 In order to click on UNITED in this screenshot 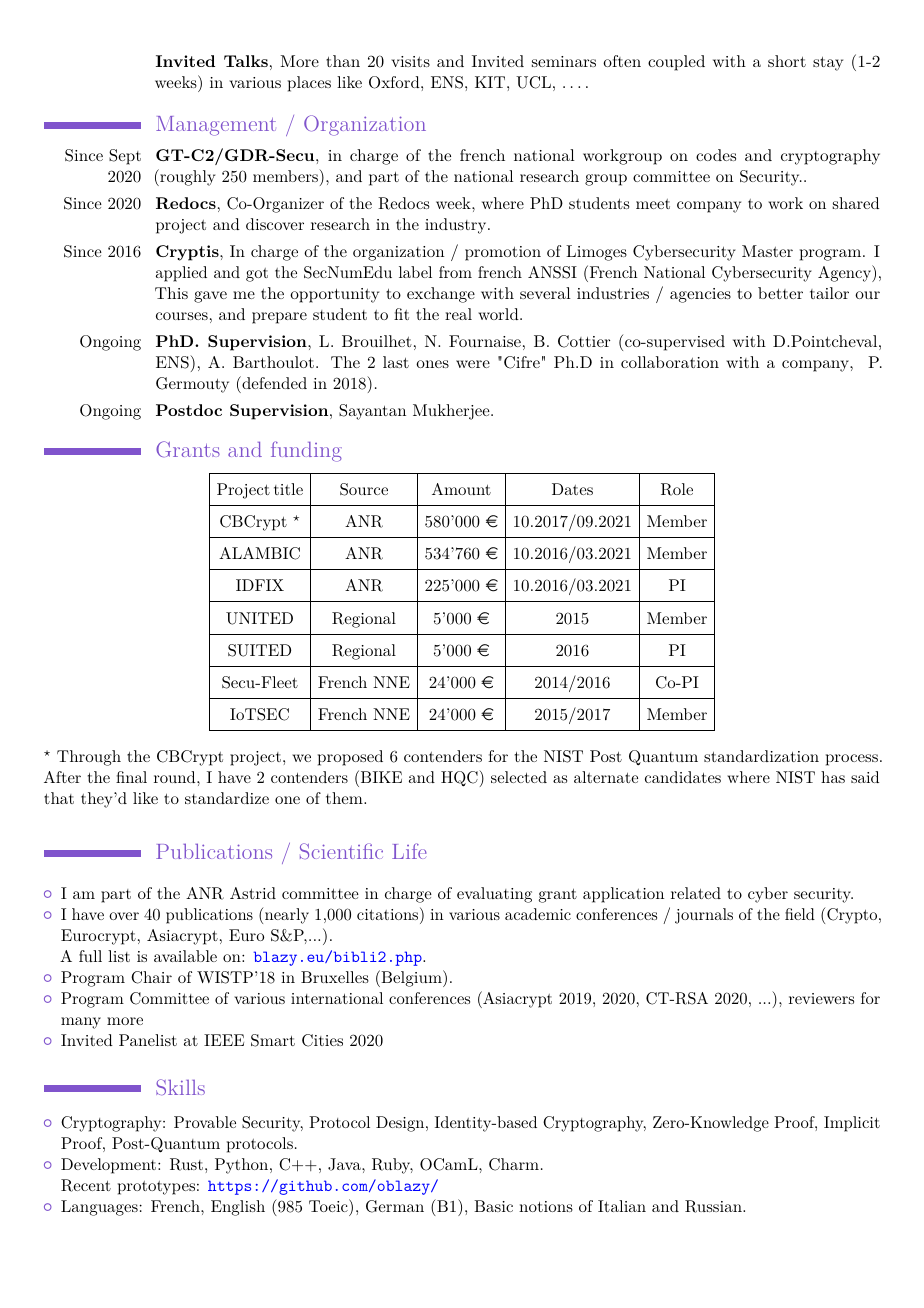, I will do `click(259, 618)`.
